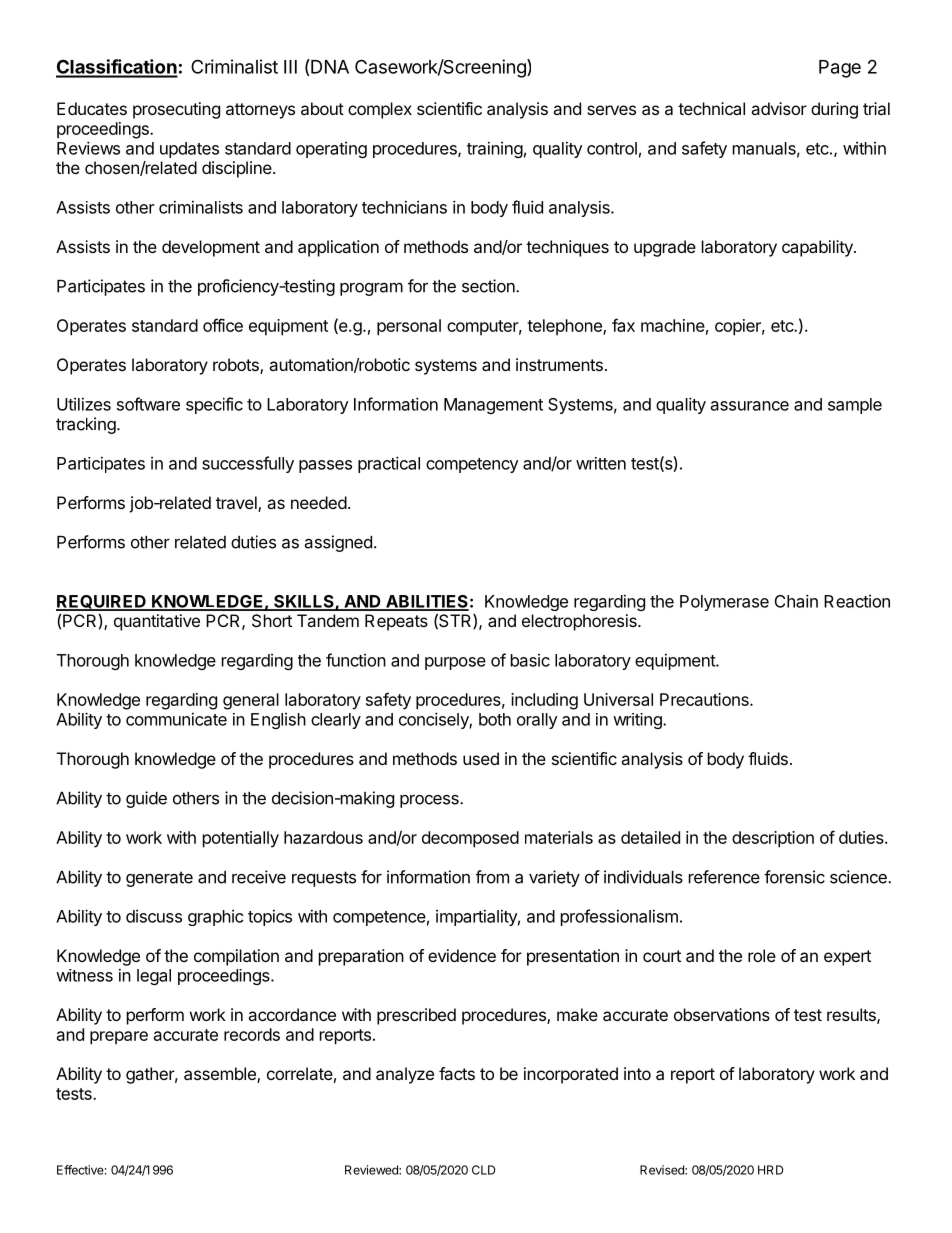 This screenshot has width=952, height=1233. Describe the element at coordinates (176, 110) in the screenshot. I see `prosecuting` at that location.
